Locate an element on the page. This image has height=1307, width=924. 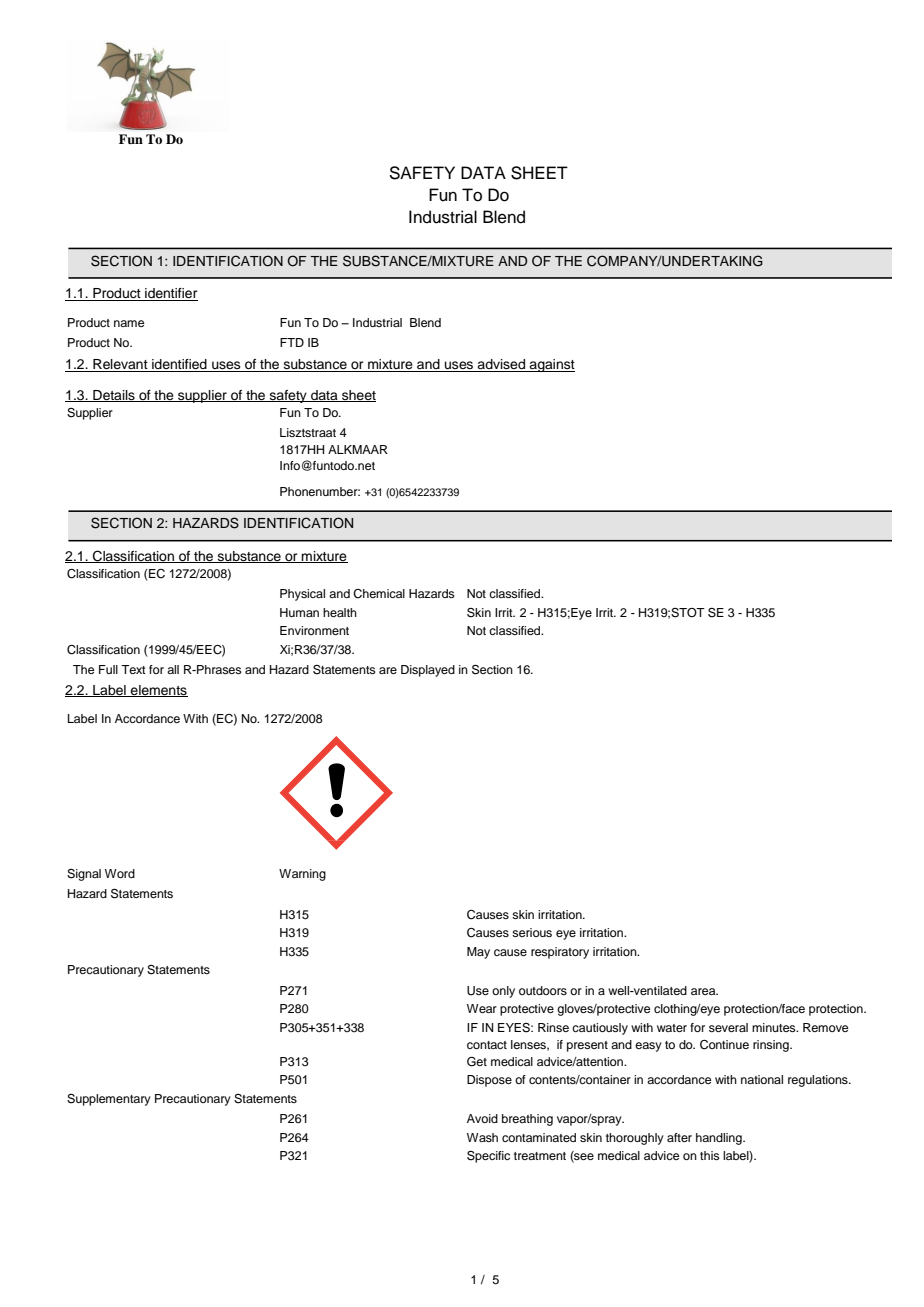
advised is located at coordinates (501, 365).
